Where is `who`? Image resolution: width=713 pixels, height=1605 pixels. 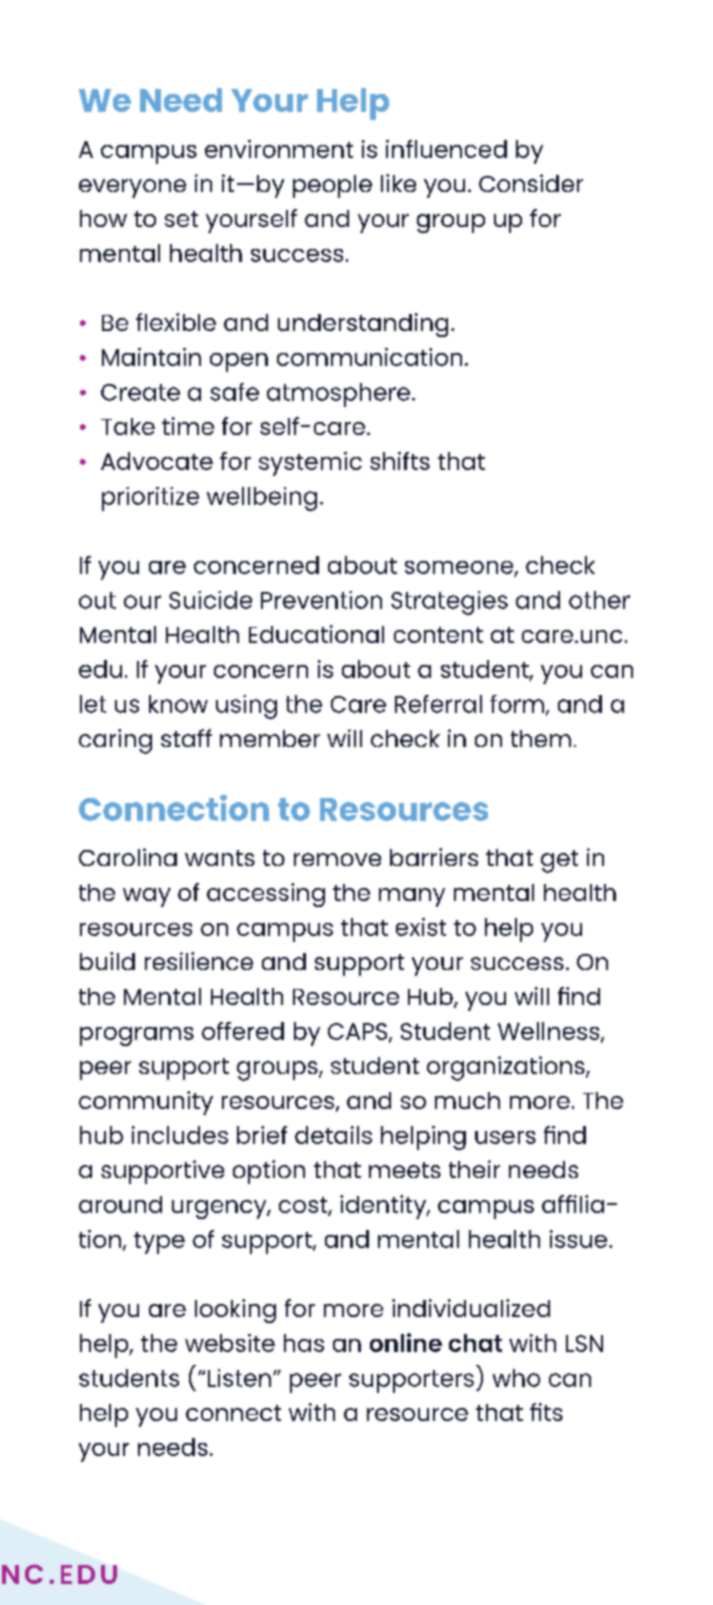
who is located at coordinates (516, 1378).
